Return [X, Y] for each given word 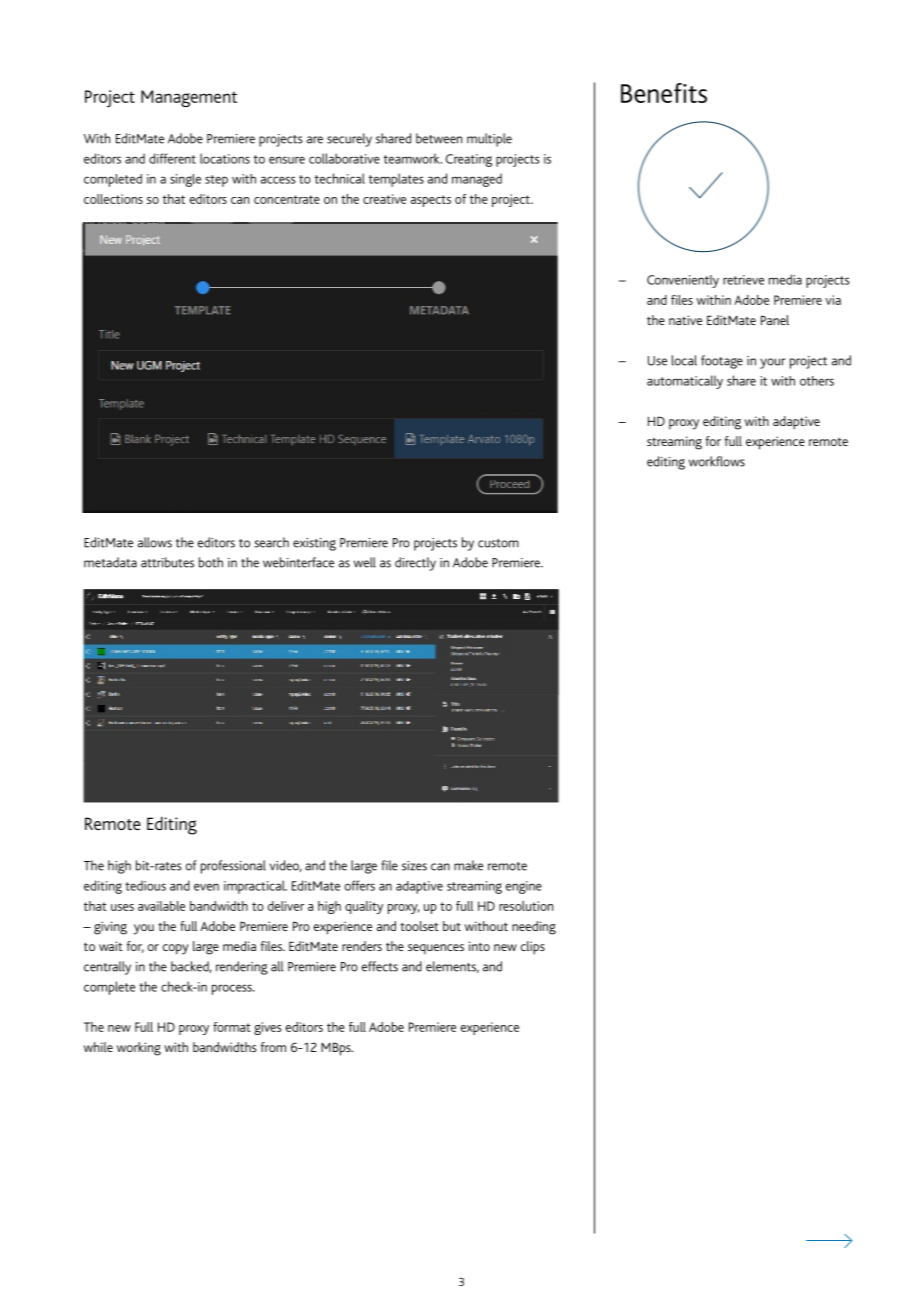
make [468, 865]
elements [452, 967]
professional [233, 867]
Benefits [664, 93]
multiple [489, 140]
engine [524, 887]
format [232, 1027]
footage [722, 362]
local [684, 360]
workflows [717, 461]
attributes [167, 562]
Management [189, 98]
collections [113, 199]
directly [415, 564]
